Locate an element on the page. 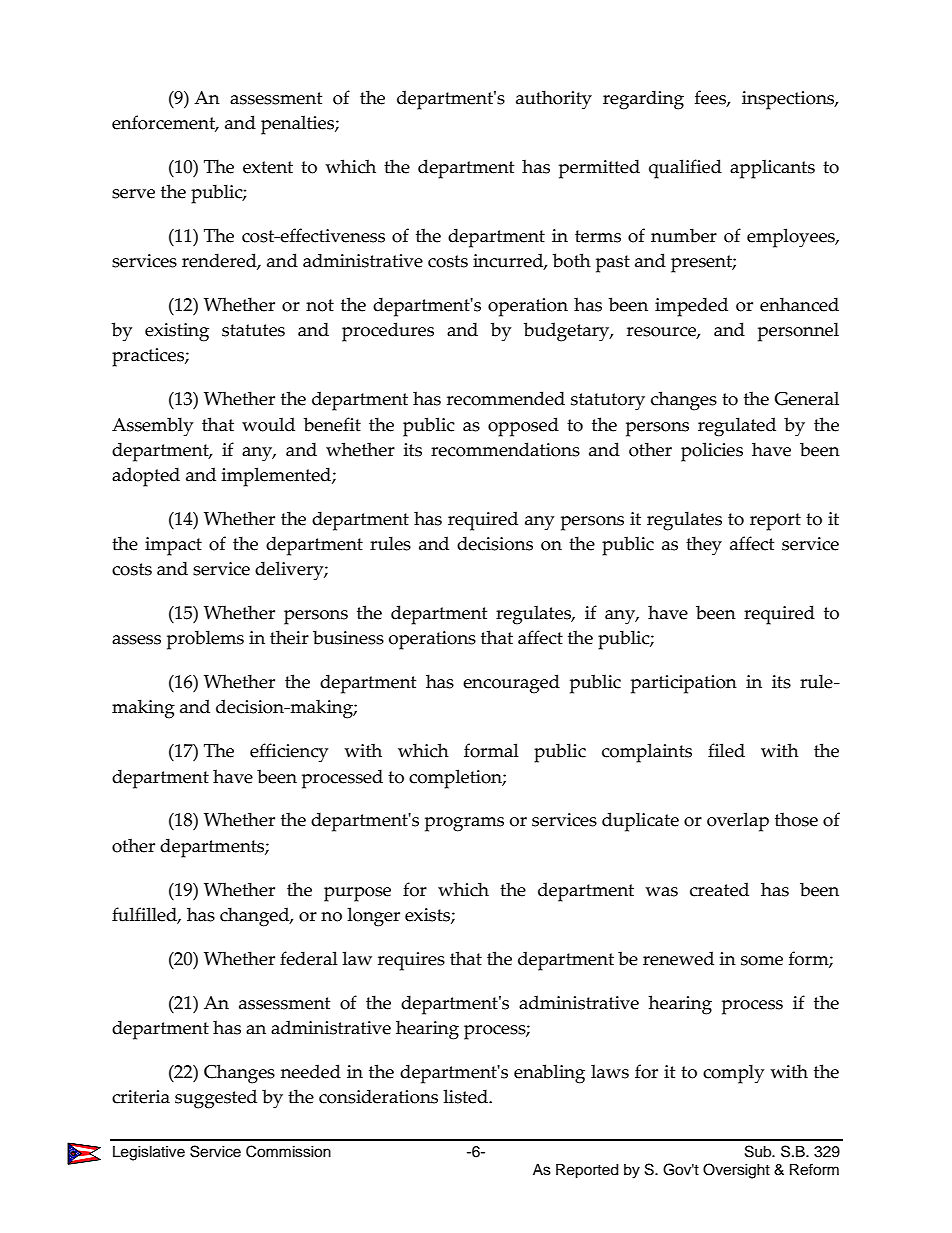 This document has height=1233, width=952. suggested is located at coordinates (216, 1099).
